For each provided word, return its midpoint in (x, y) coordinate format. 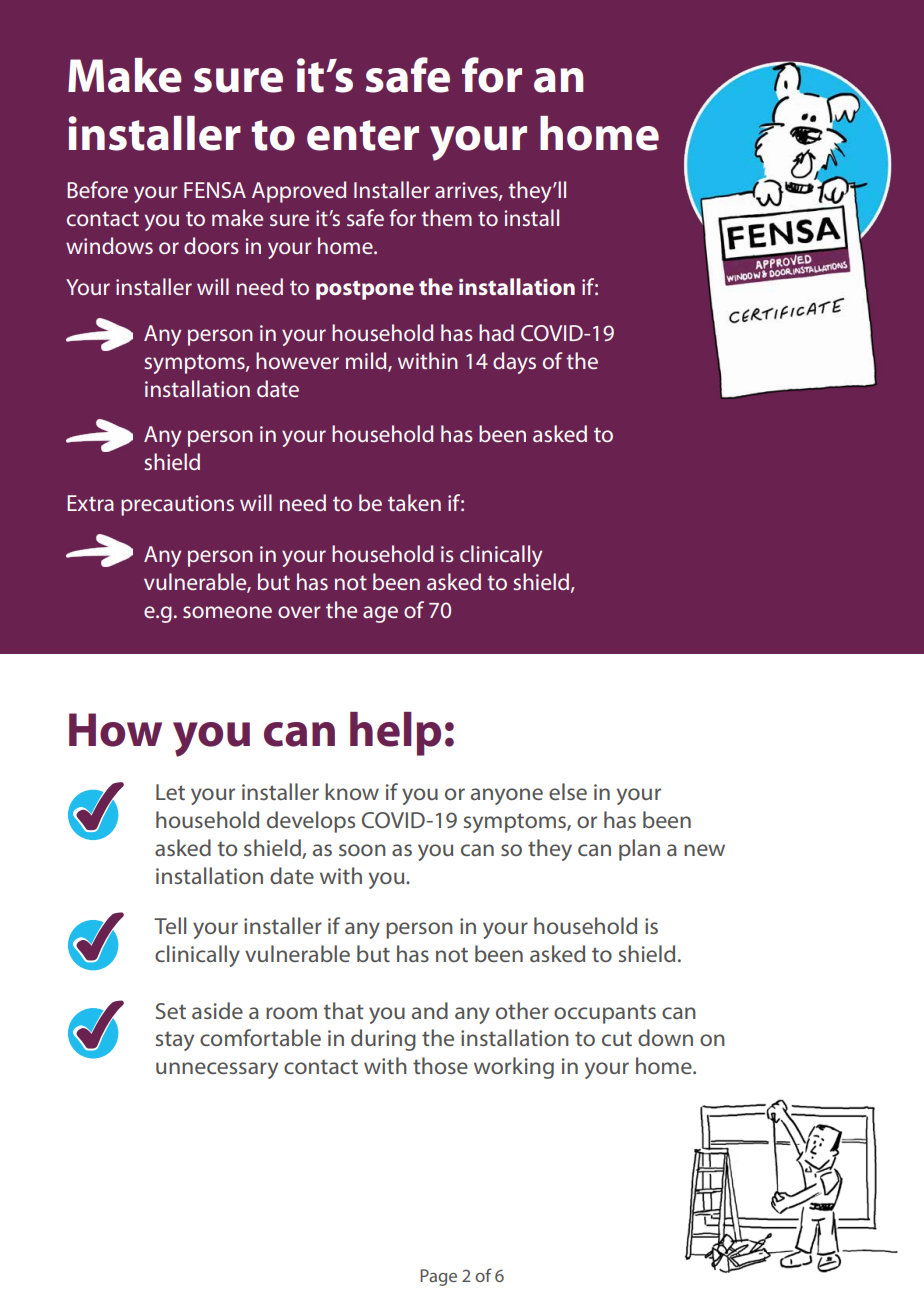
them (446, 217)
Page (438, 1277)
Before (97, 189)
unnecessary (217, 1070)
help (395, 734)
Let (170, 792)
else (568, 791)
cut (617, 1038)
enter (363, 135)
